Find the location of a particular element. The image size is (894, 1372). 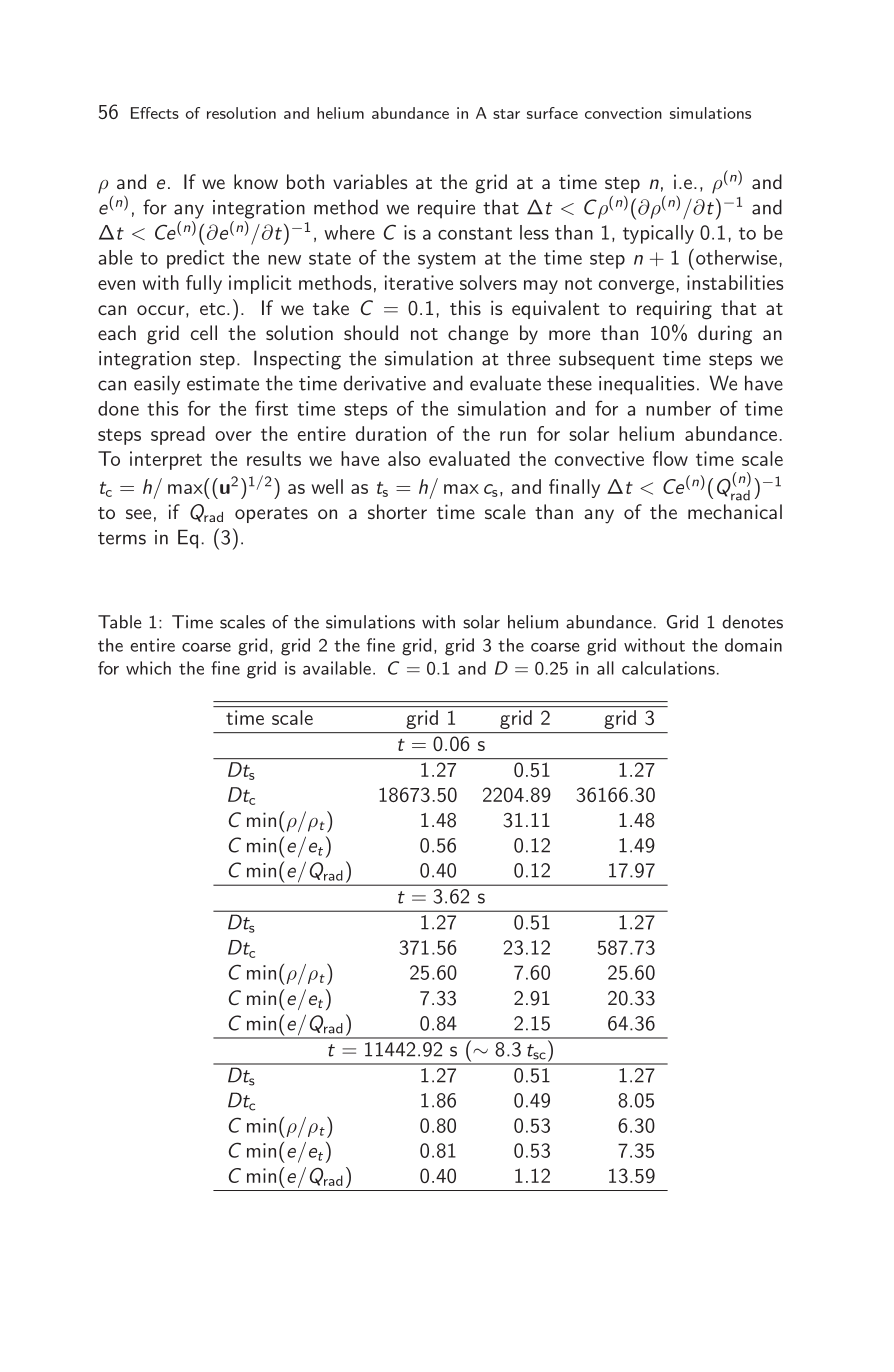

estimate is located at coordinates (223, 383).
